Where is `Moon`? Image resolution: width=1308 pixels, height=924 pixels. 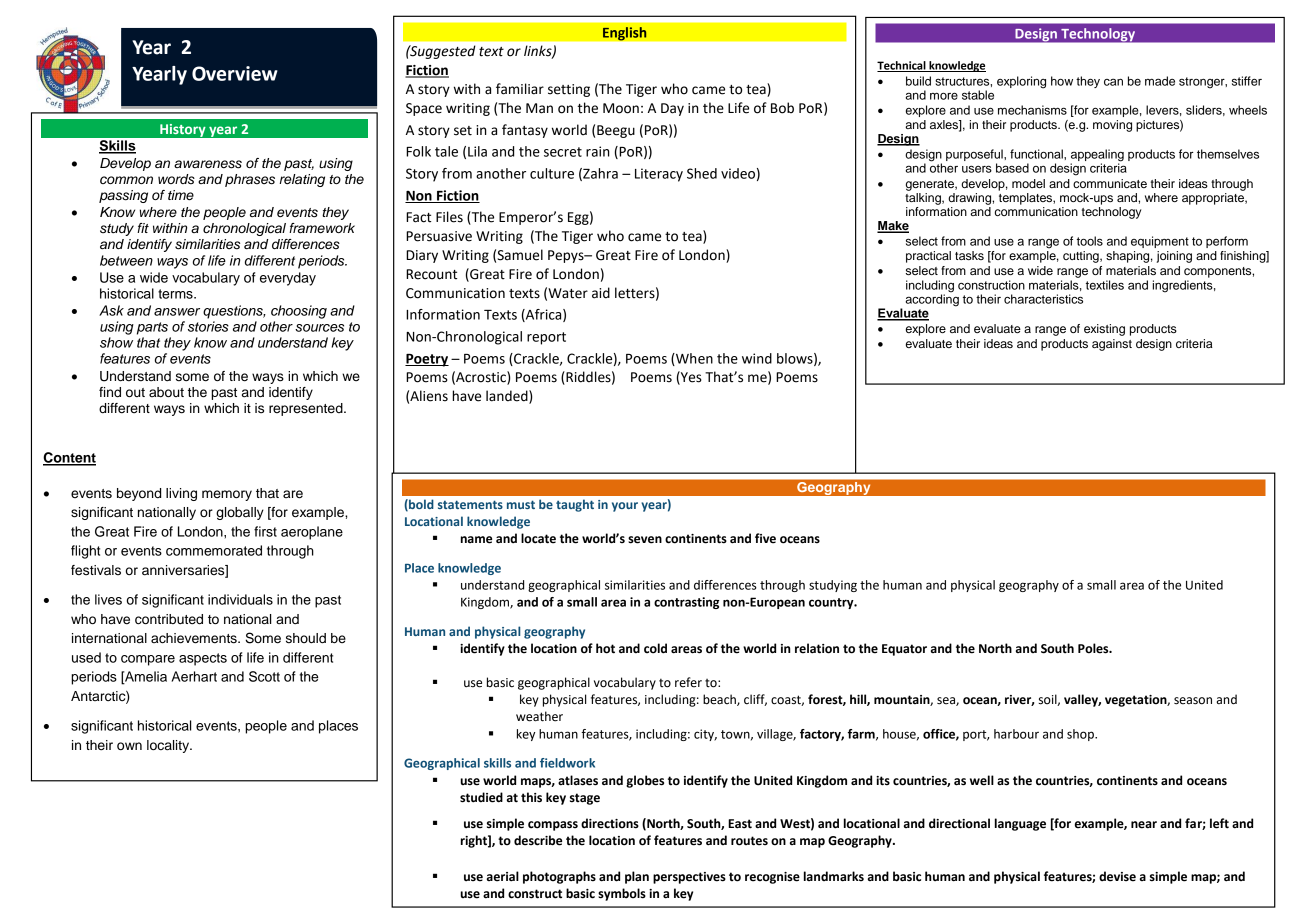 Moon is located at coordinates (621, 108).
